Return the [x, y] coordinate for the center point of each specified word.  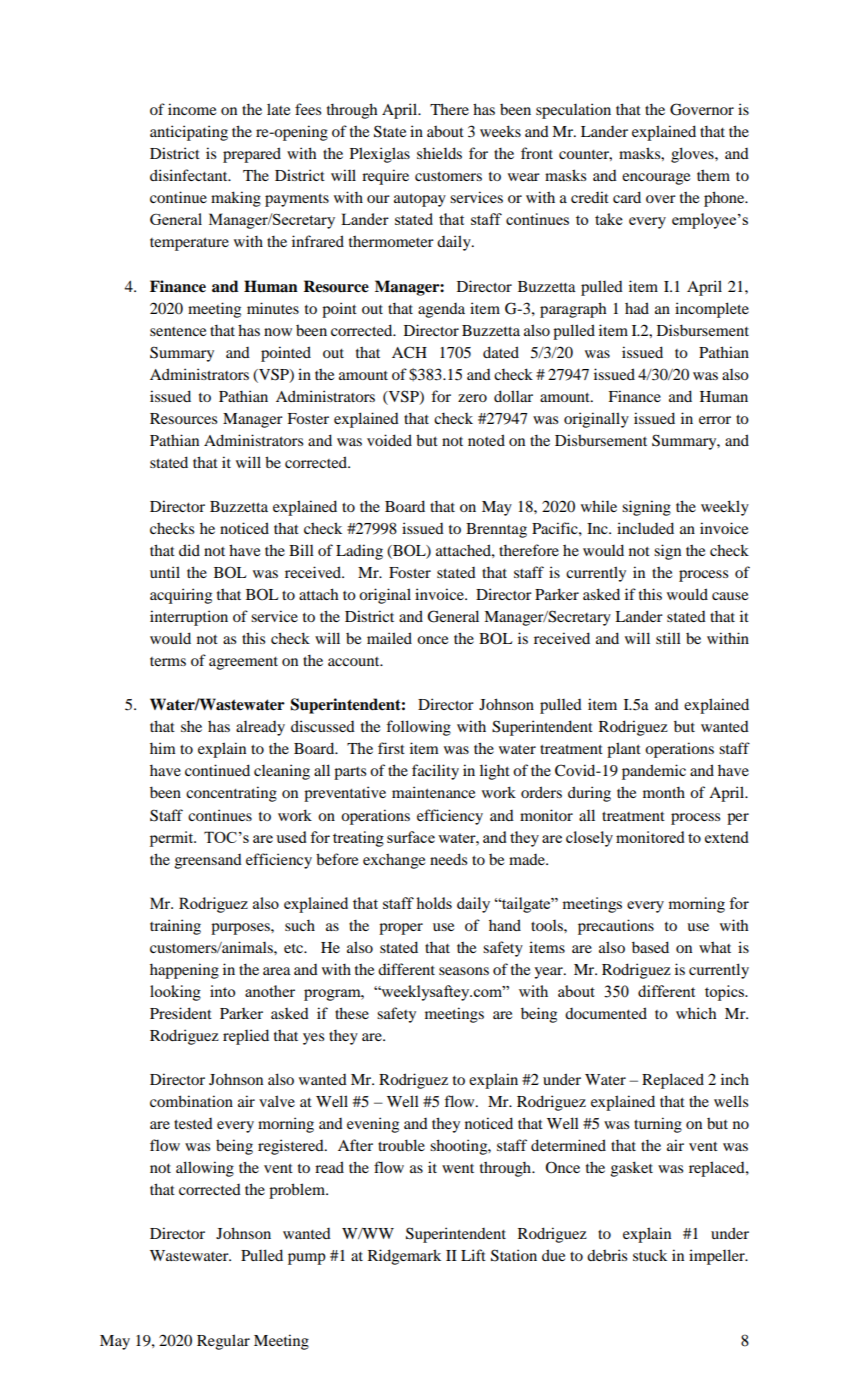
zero [472, 398]
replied [246, 1037]
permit [173, 839]
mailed [389, 638]
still [668, 638]
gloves [693, 155]
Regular [223, 1342]
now [278, 332]
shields [439, 153]
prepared [252, 155]
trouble [401, 1145]
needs [448, 859]
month [664, 792]
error [715, 420]
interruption [189, 618]
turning [658, 1125]
